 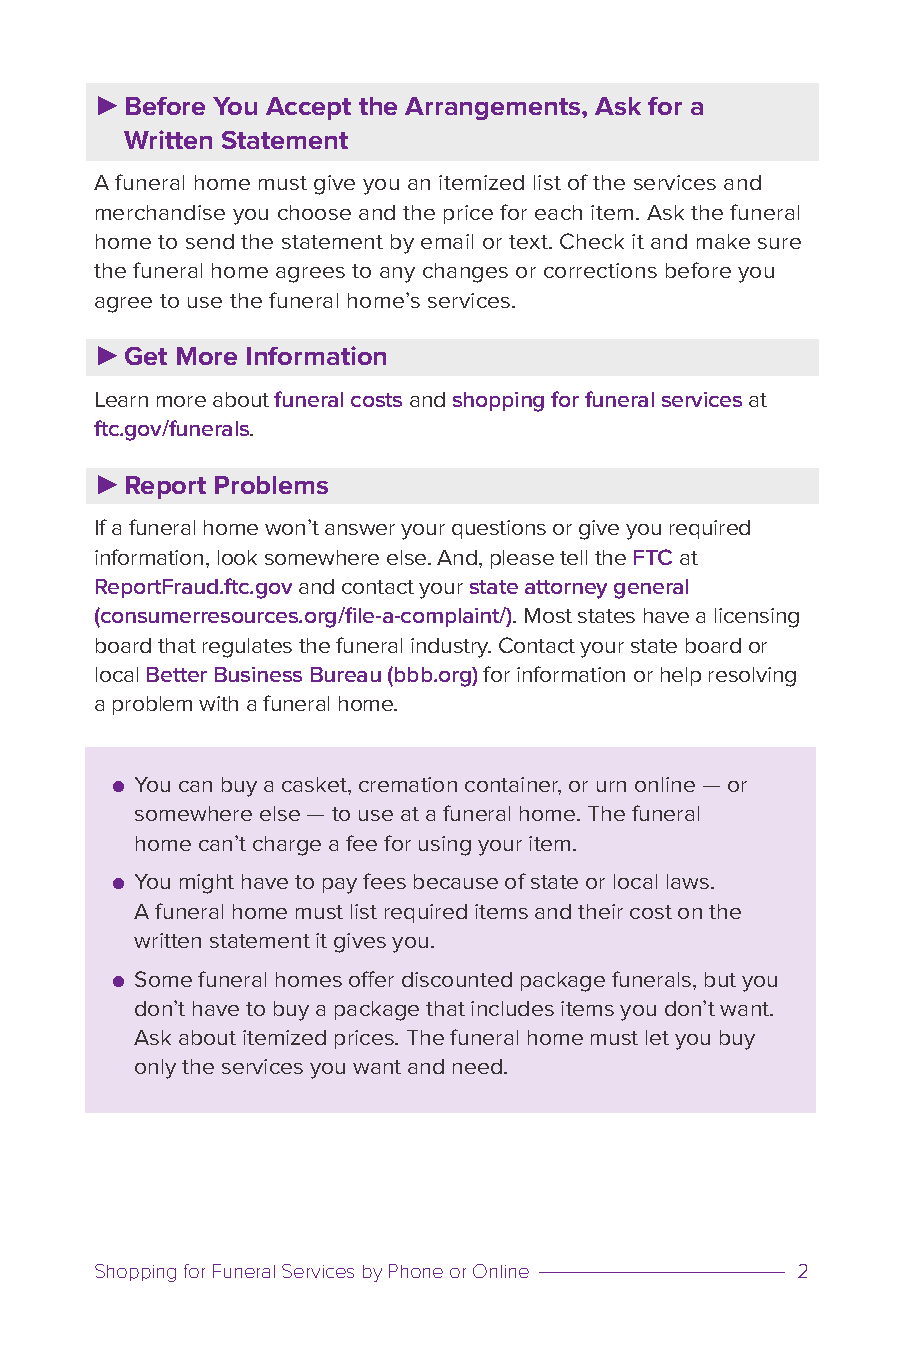 What do you see at coordinates (155, 1069) in the image?
I see `only` at bounding box center [155, 1069].
